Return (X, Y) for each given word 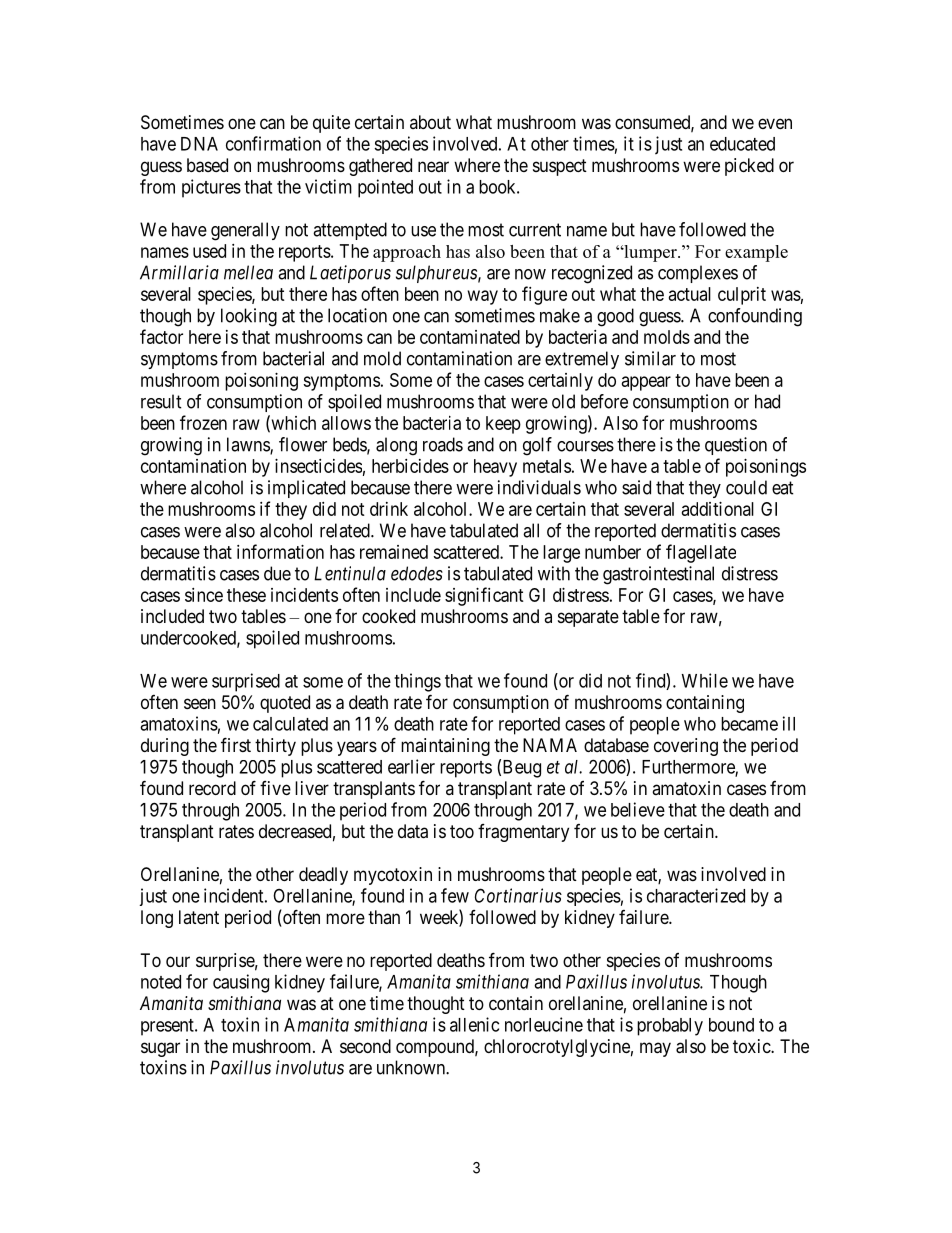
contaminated (470, 337)
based (207, 165)
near (433, 166)
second (365, 1046)
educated (742, 144)
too (462, 831)
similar (650, 358)
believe (638, 809)
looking (249, 317)
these (246, 595)
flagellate (701, 553)
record (212, 788)
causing (241, 983)
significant (484, 596)
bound (731, 1025)
